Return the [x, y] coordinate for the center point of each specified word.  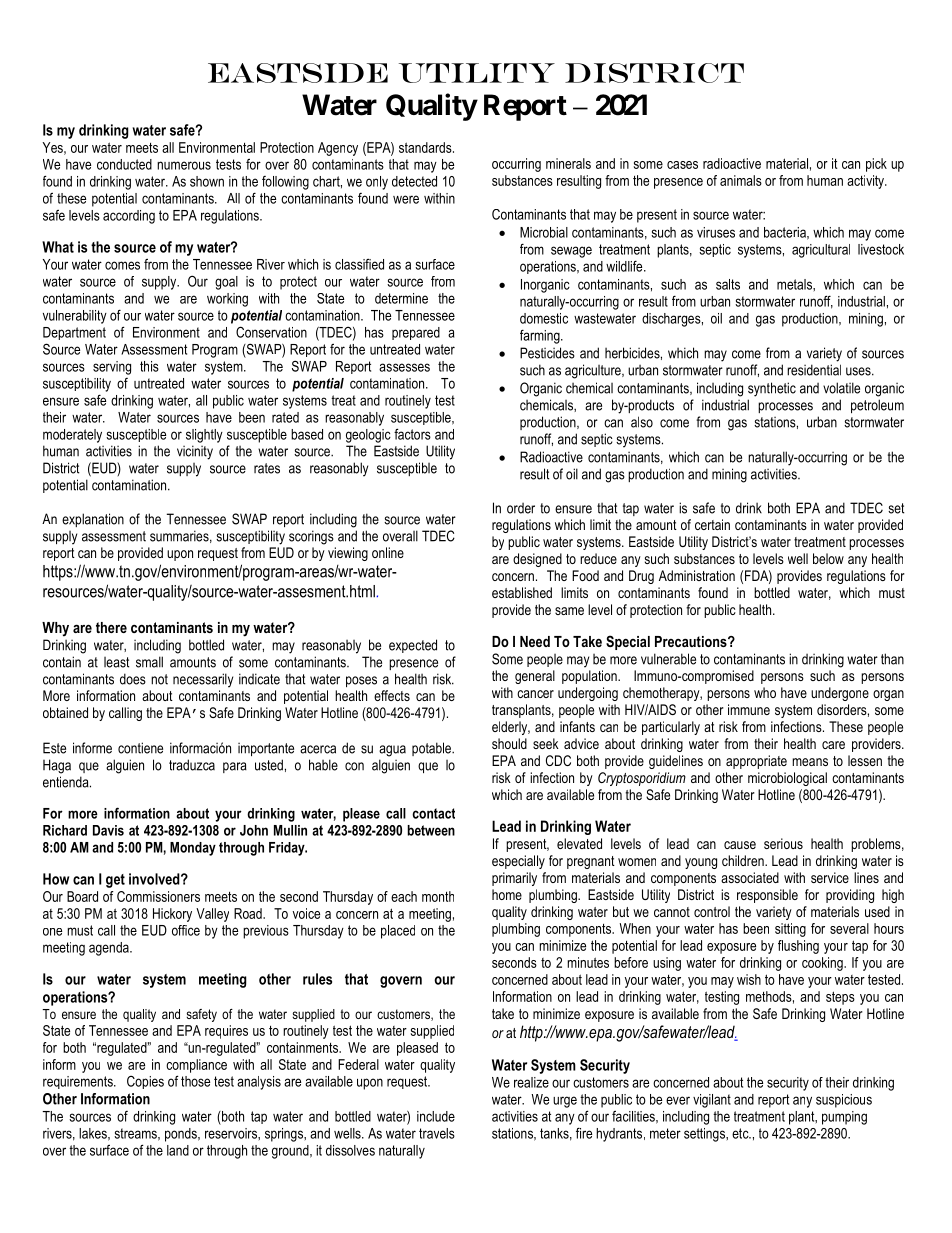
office [186, 930]
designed [537, 560]
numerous [184, 165]
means [810, 762]
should [509, 743]
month [438, 896]
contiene [140, 748]
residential [814, 370]
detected [414, 181]
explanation [93, 520]
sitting [790, 930]
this [149, 366]
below [828, 558]
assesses [404, 367]
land [178, 1150]
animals [741, 180]
